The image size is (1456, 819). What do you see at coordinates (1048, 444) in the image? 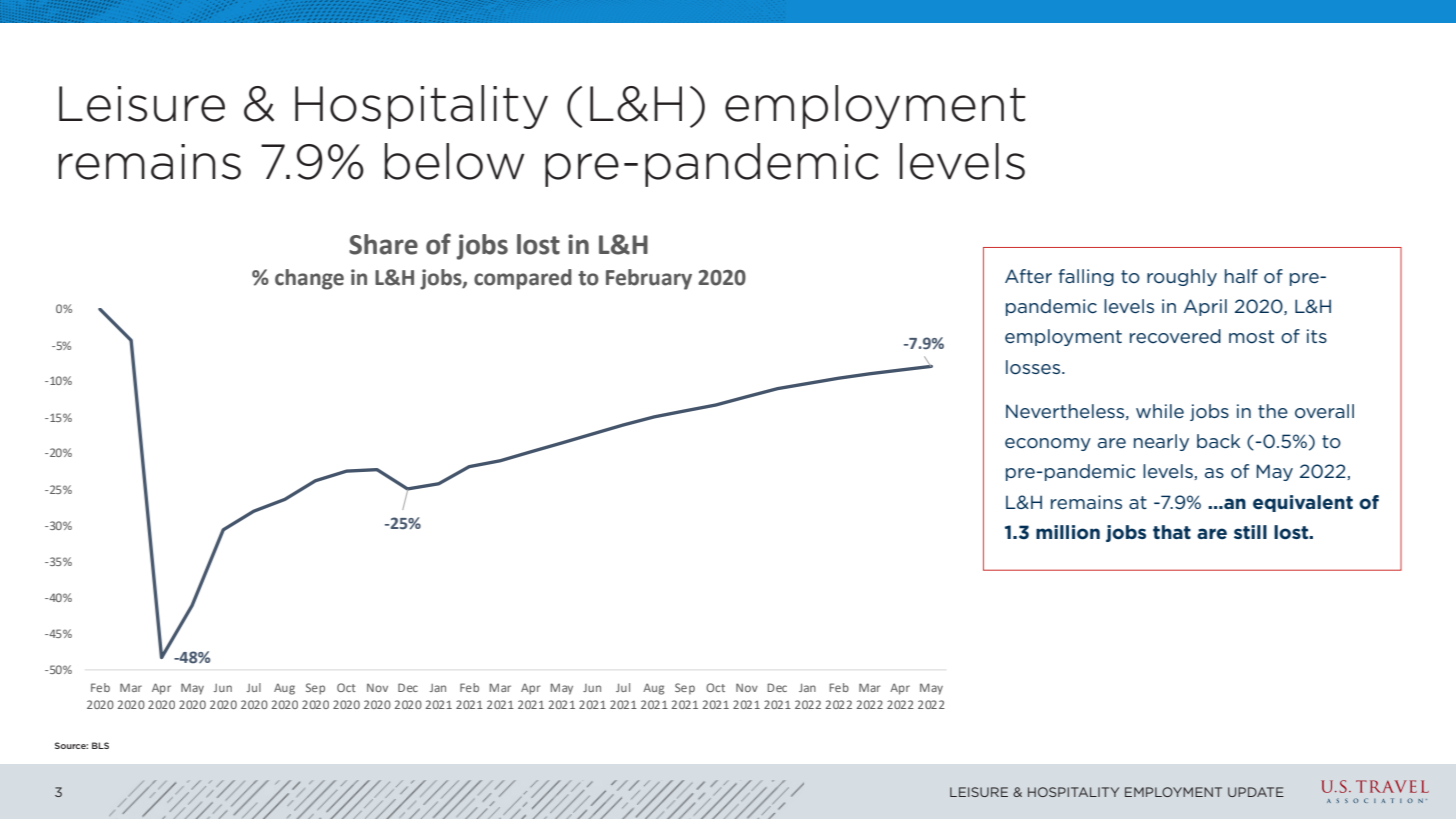
I see `economy` at bounding box center [1048, 444].
